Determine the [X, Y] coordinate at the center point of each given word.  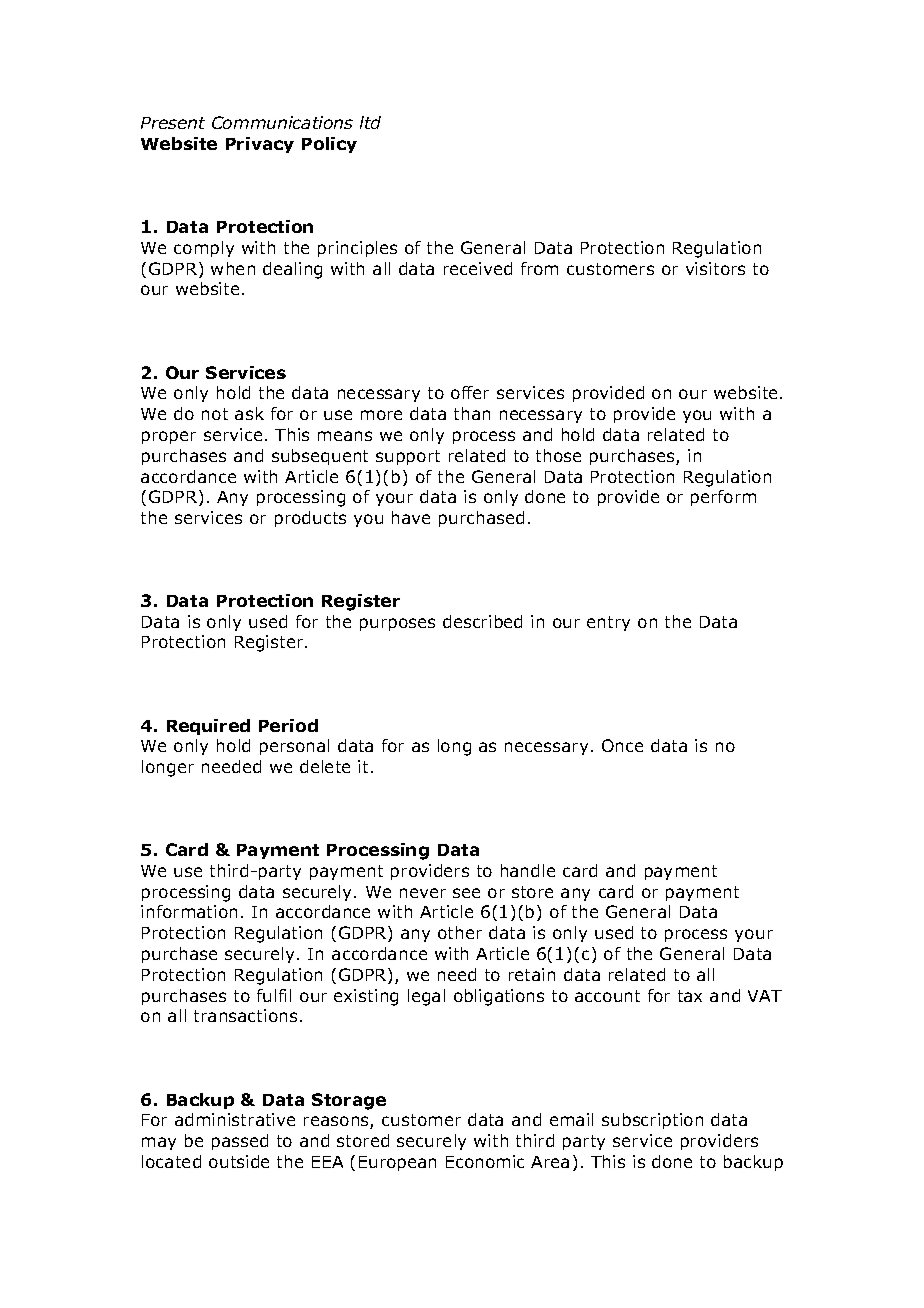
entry [608, 623]
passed [240, 1142]
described [482, 621]
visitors [715, 268]
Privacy [260, 145]
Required [208, 727]
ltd [370, 122]
